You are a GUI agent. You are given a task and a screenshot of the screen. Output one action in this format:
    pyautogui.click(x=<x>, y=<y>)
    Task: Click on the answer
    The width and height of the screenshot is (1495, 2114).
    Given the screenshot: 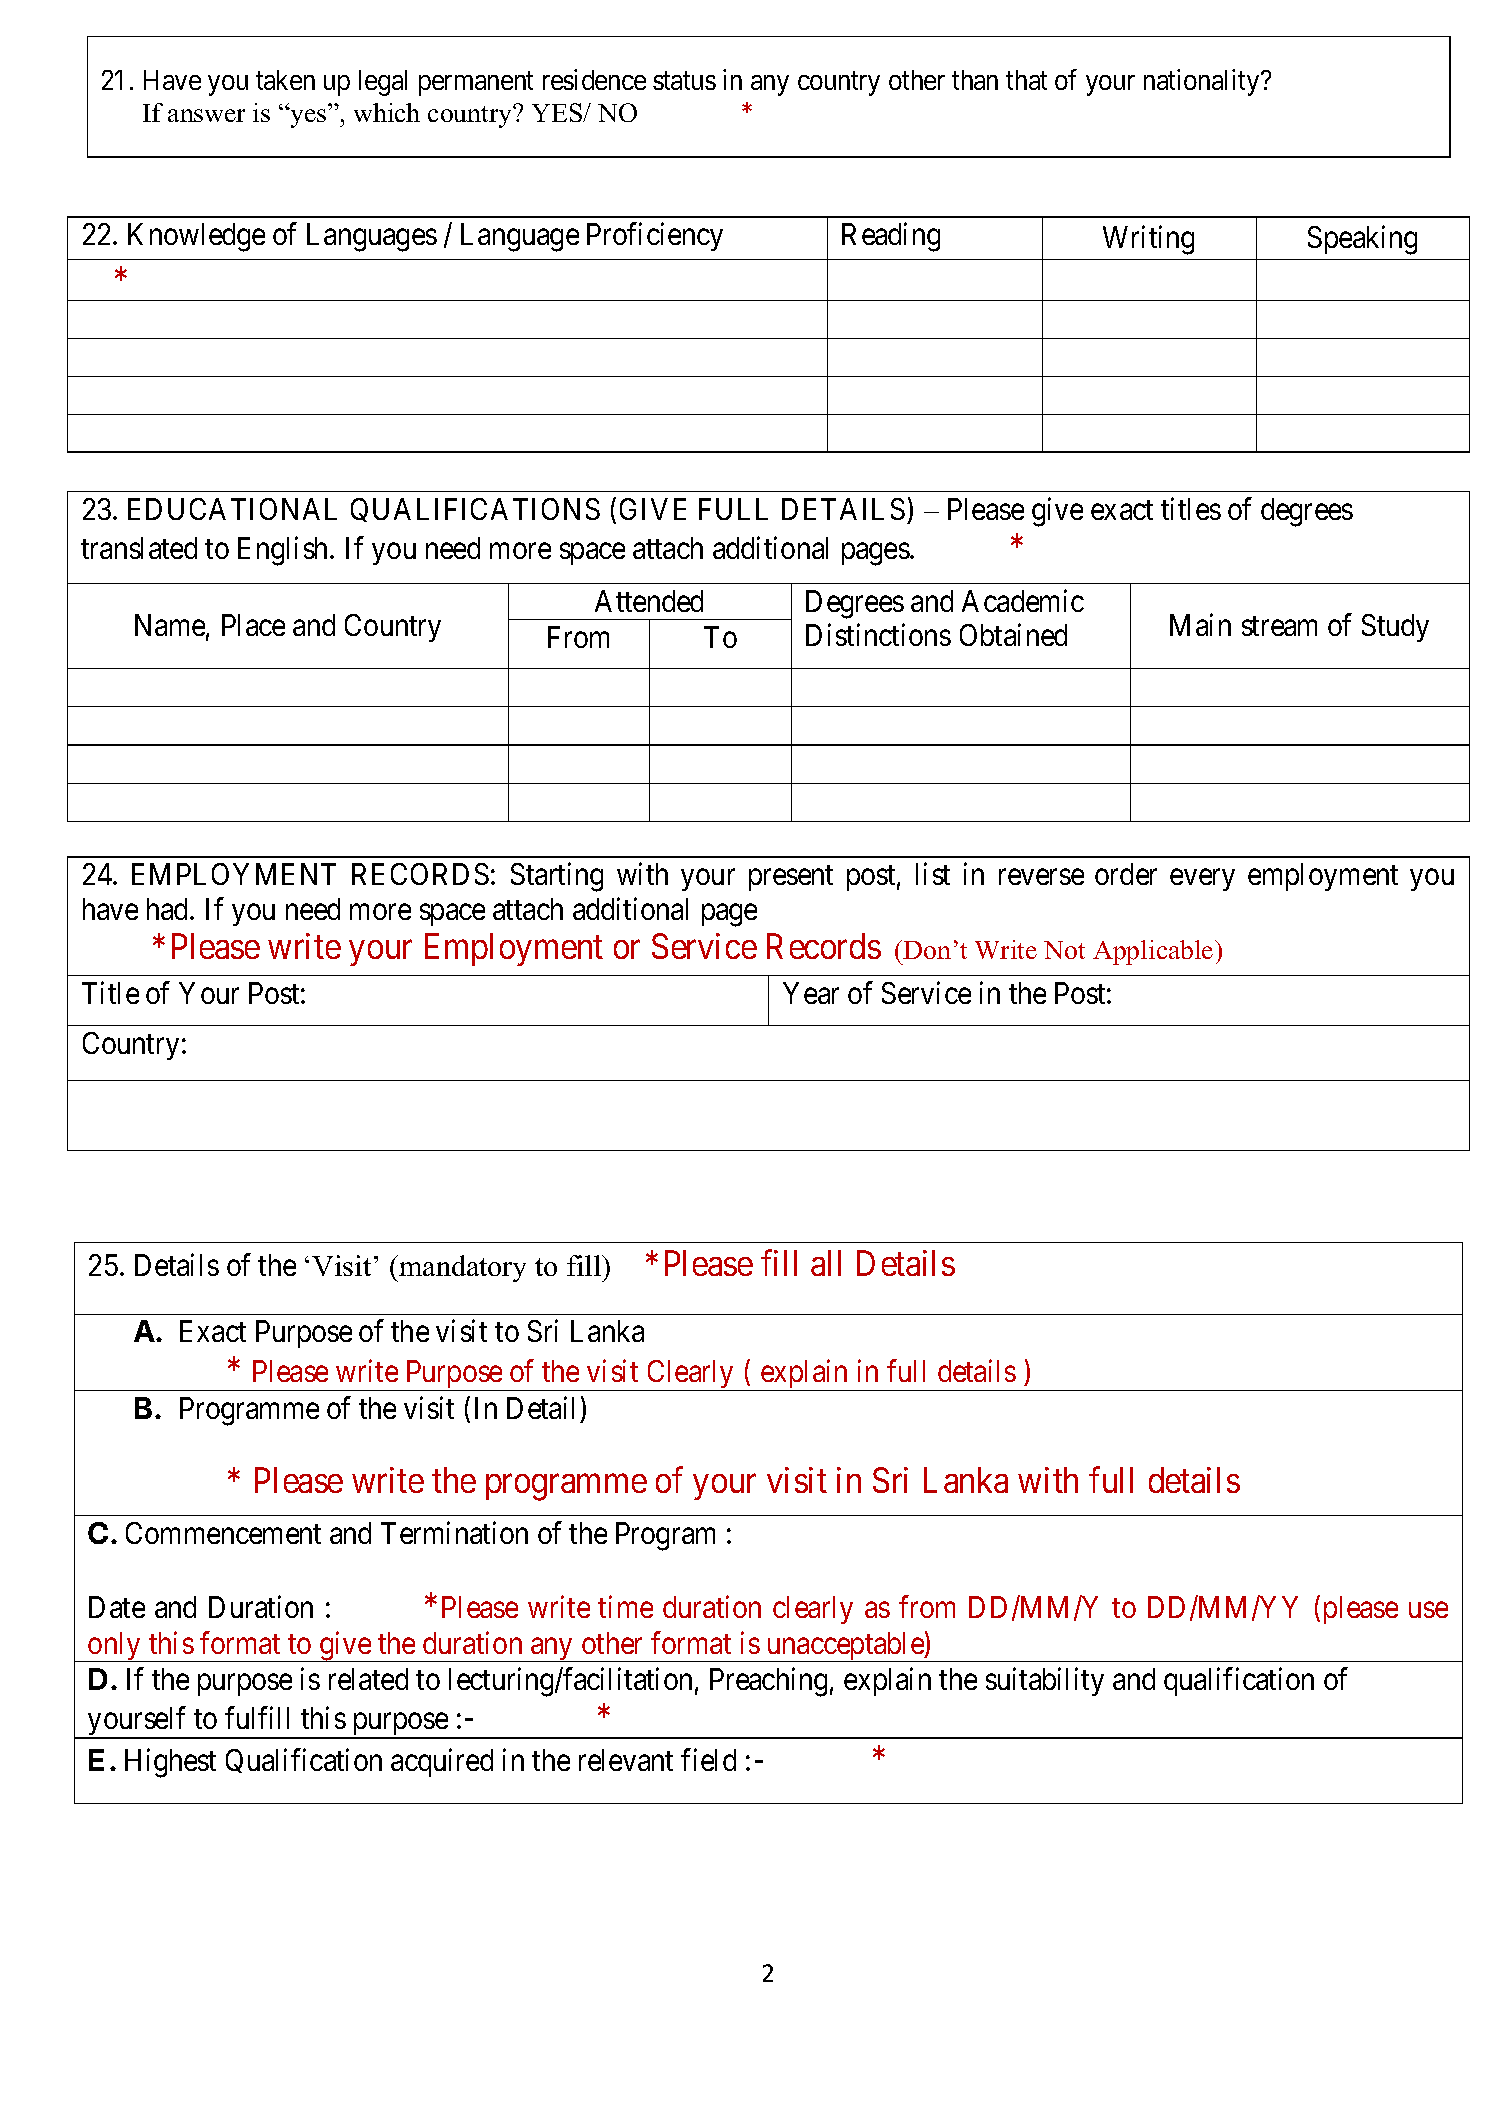 What is the action you would take?
    pyautogui.click(x=206, y=115)
